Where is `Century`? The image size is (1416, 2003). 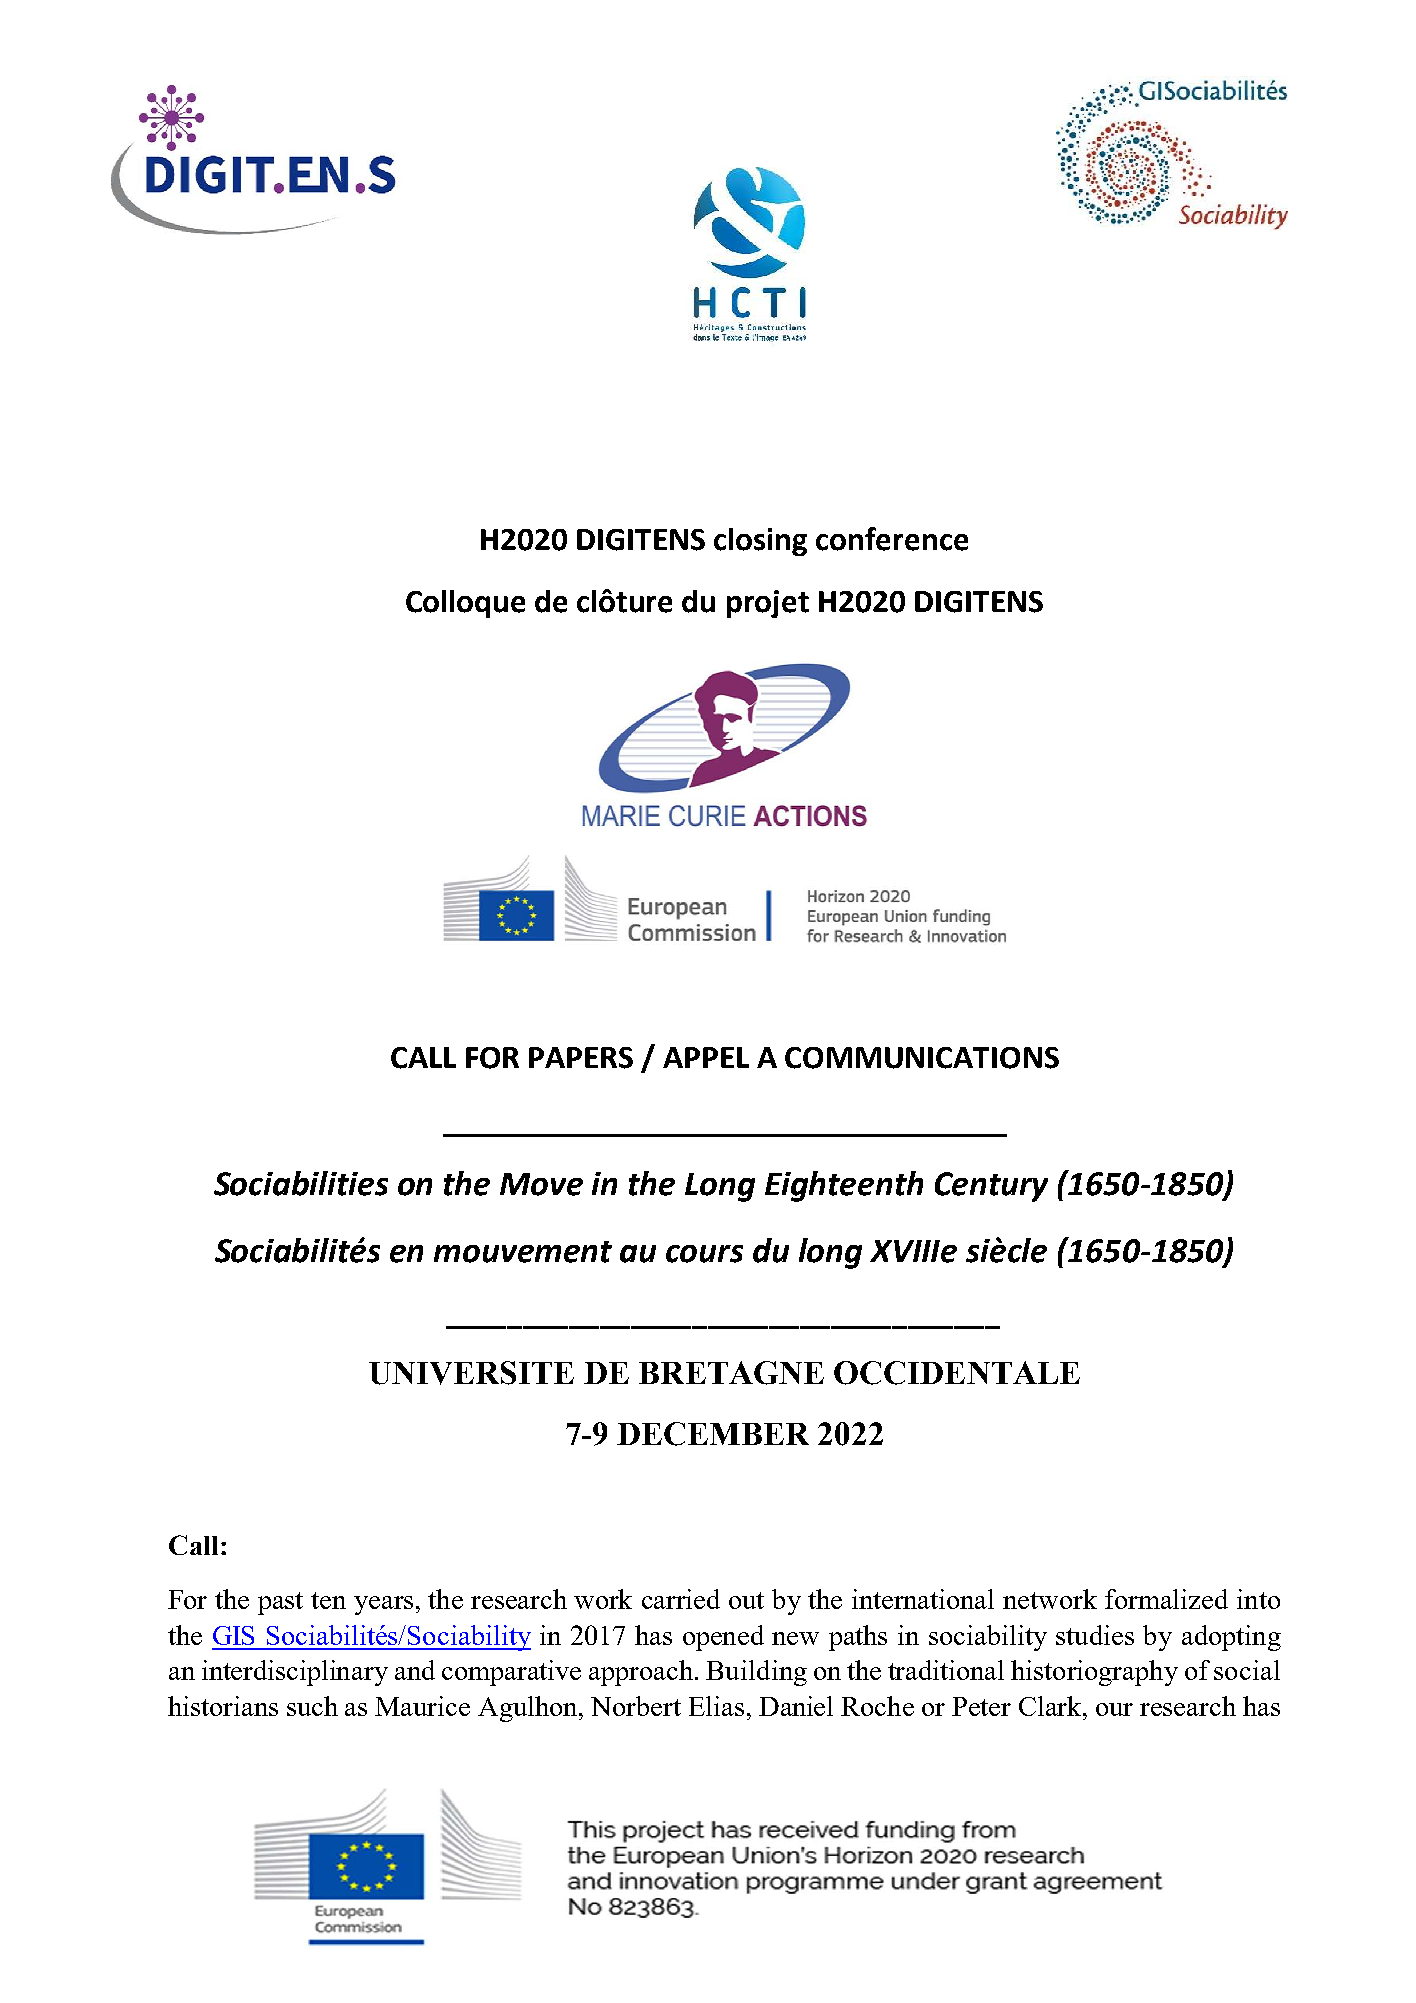
Century is located at coordinates (991, 1187).
